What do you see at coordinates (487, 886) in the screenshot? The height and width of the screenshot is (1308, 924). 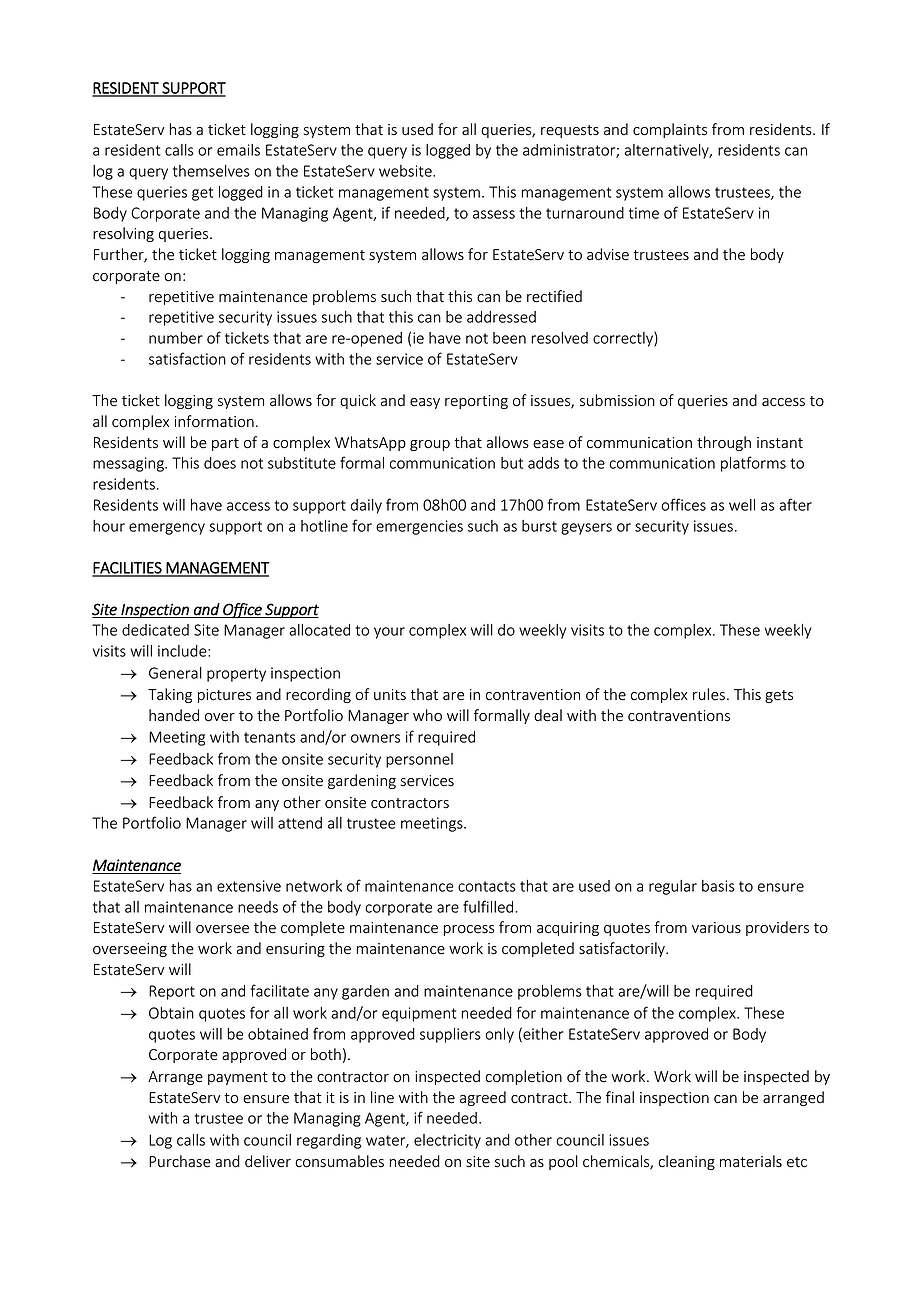 I see `contacts` at bounding box center [487, 886].
